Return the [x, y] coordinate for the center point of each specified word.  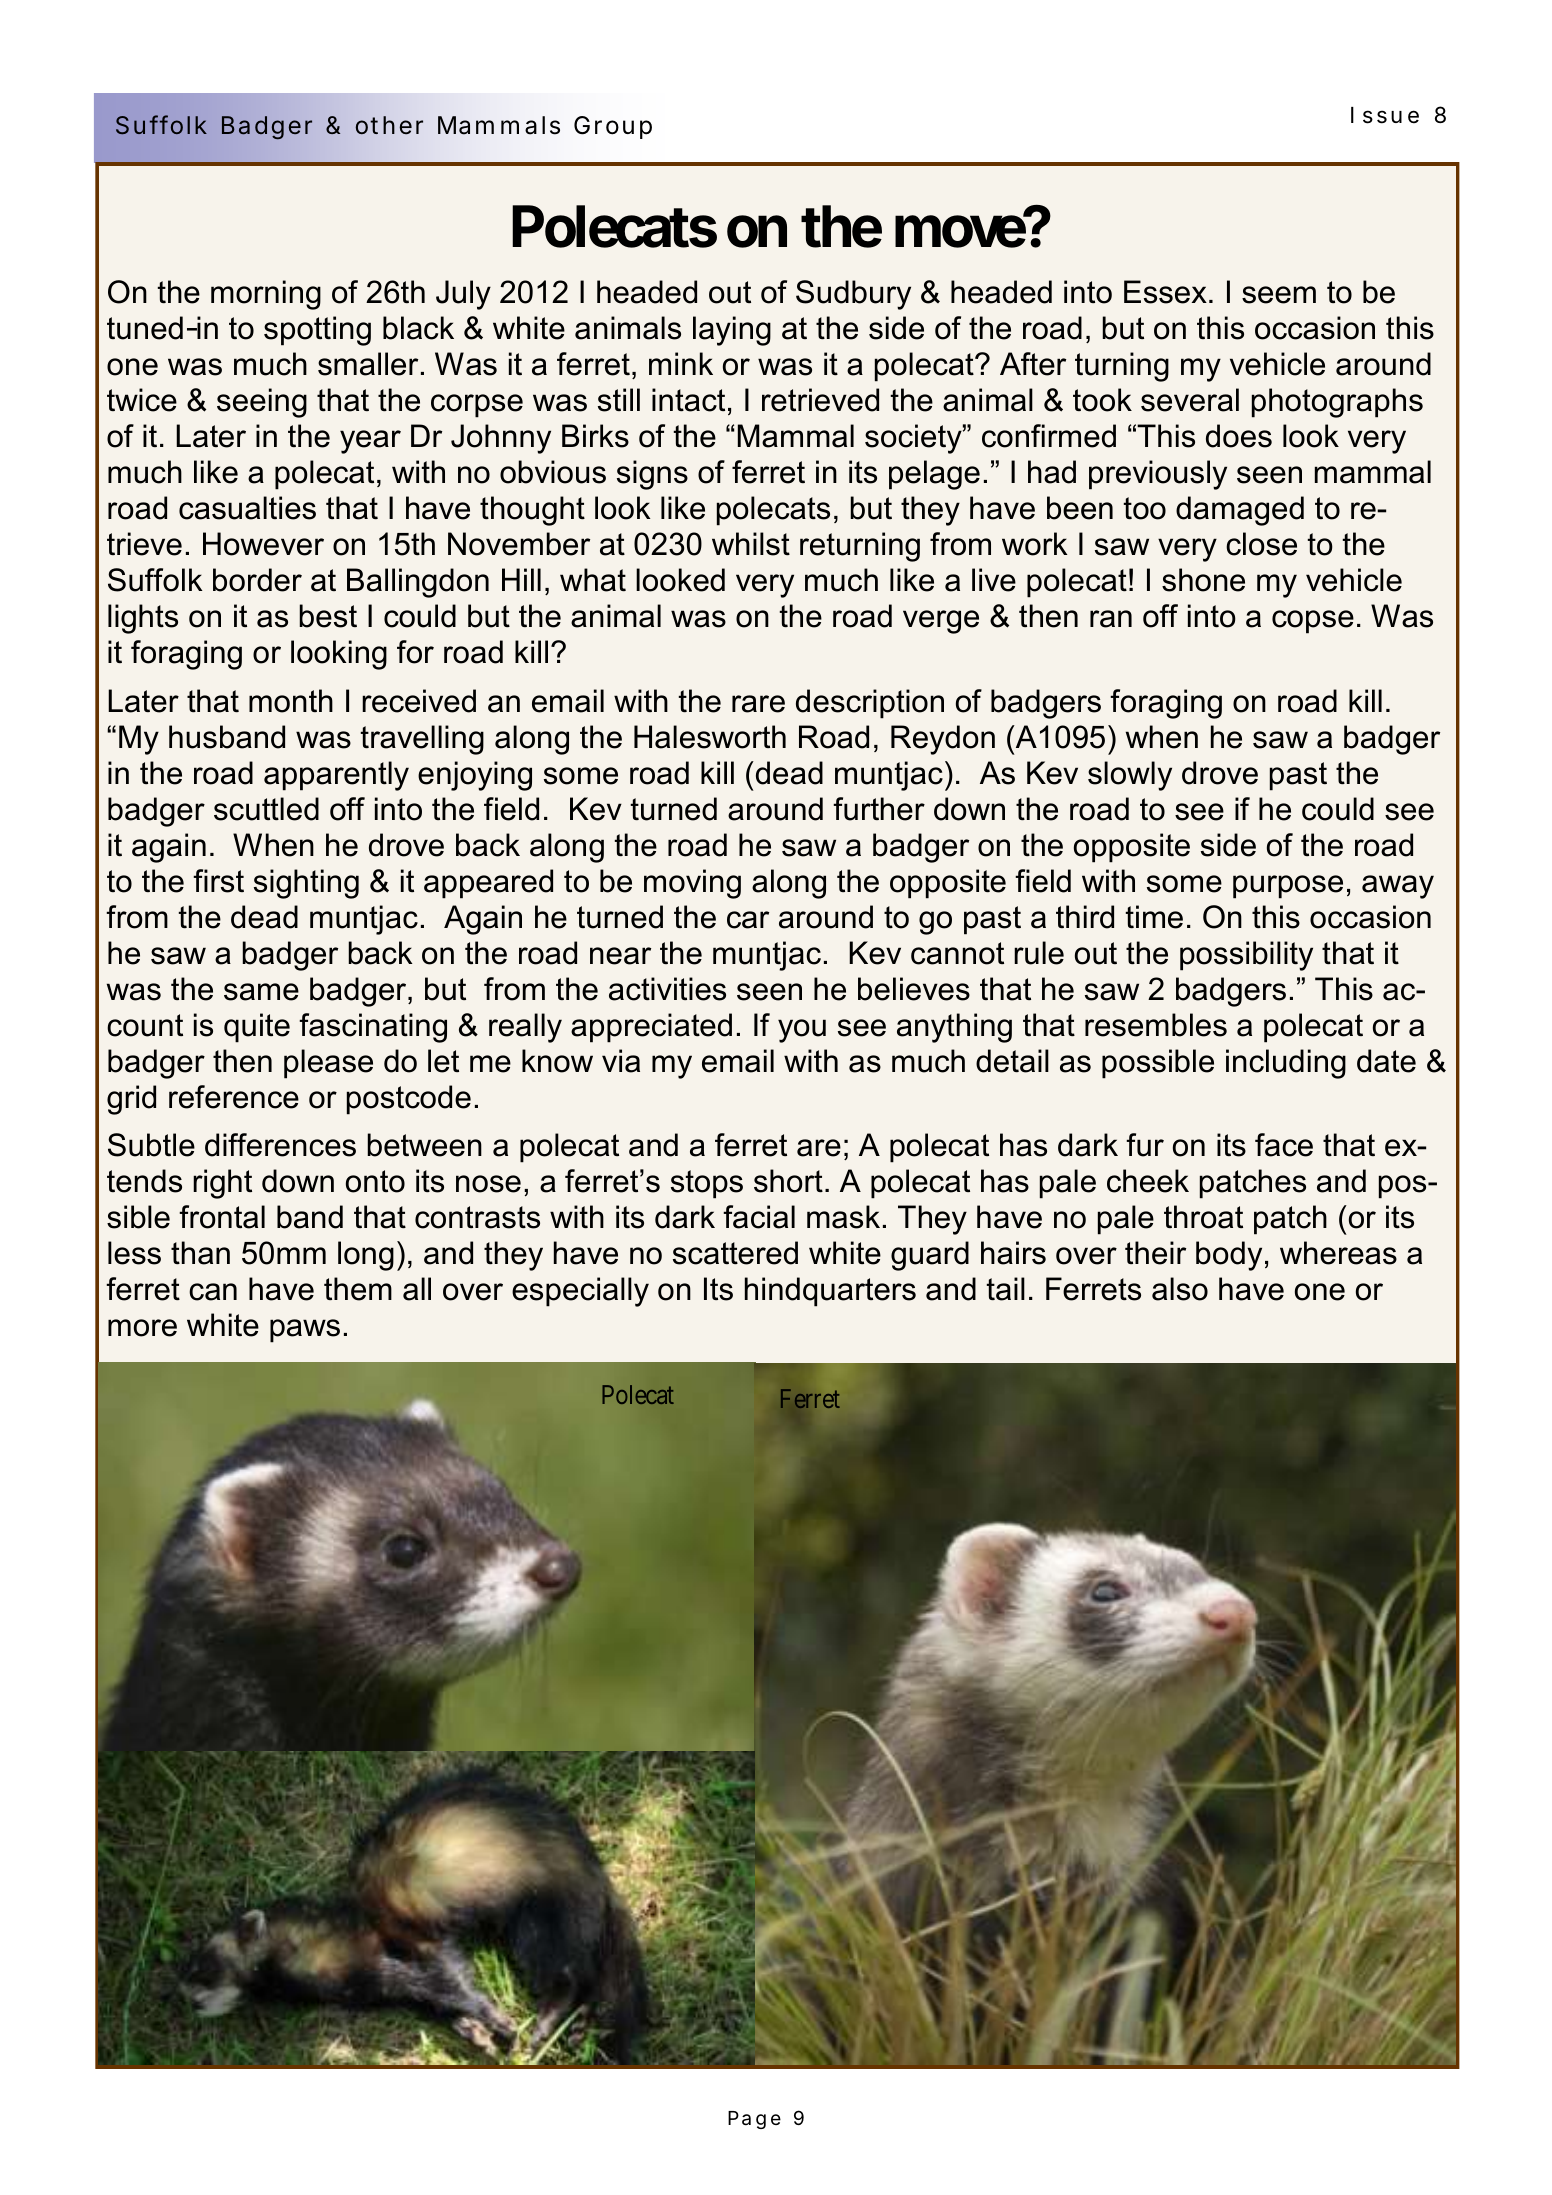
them [358, 1289]
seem [1279, 295]
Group [613, 127]
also [1180, 1289]
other [389, 125]
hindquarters [830, 1292]
